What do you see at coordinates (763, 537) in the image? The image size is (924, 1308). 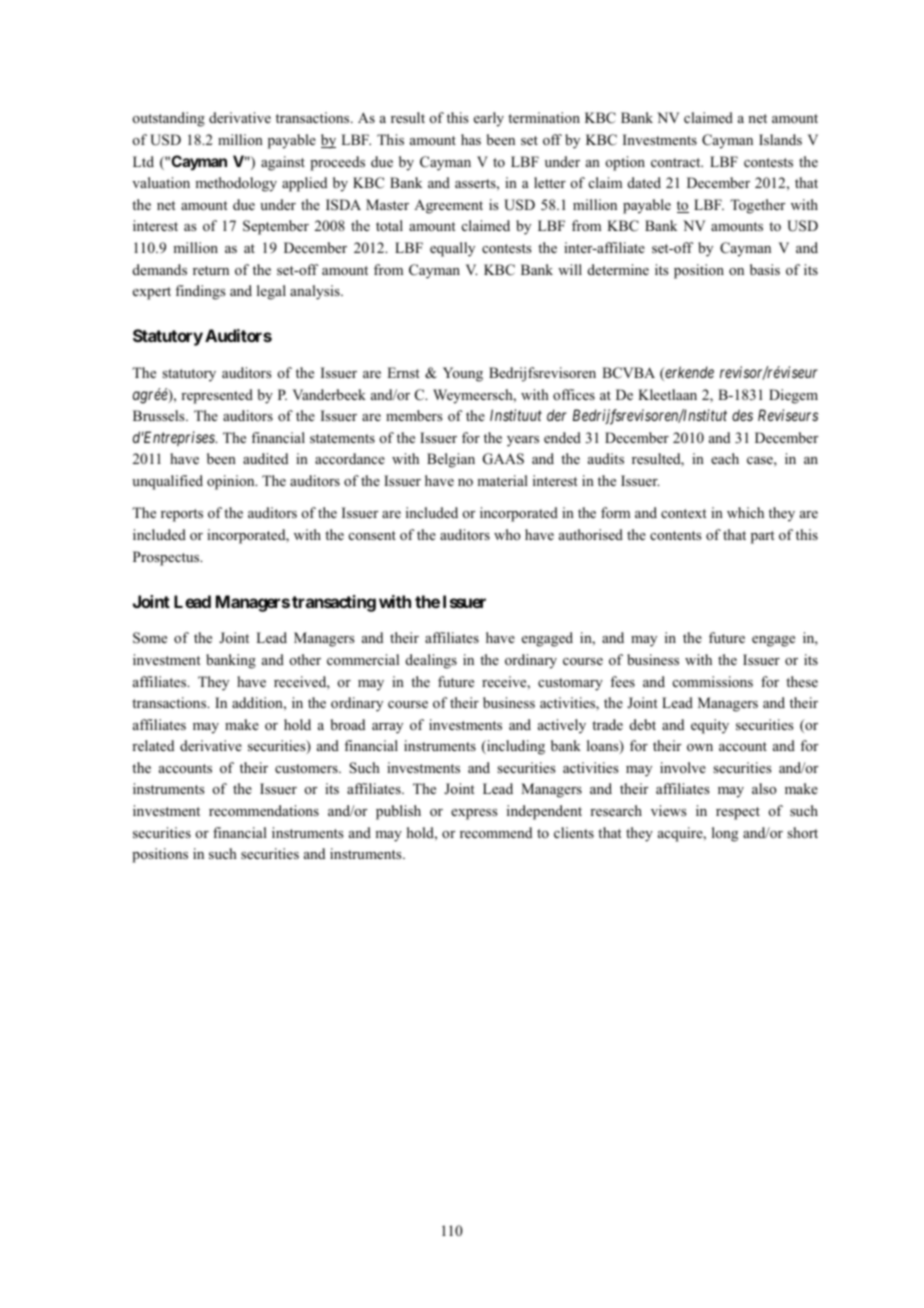 I see `part` at bounding box center [763, 537].
